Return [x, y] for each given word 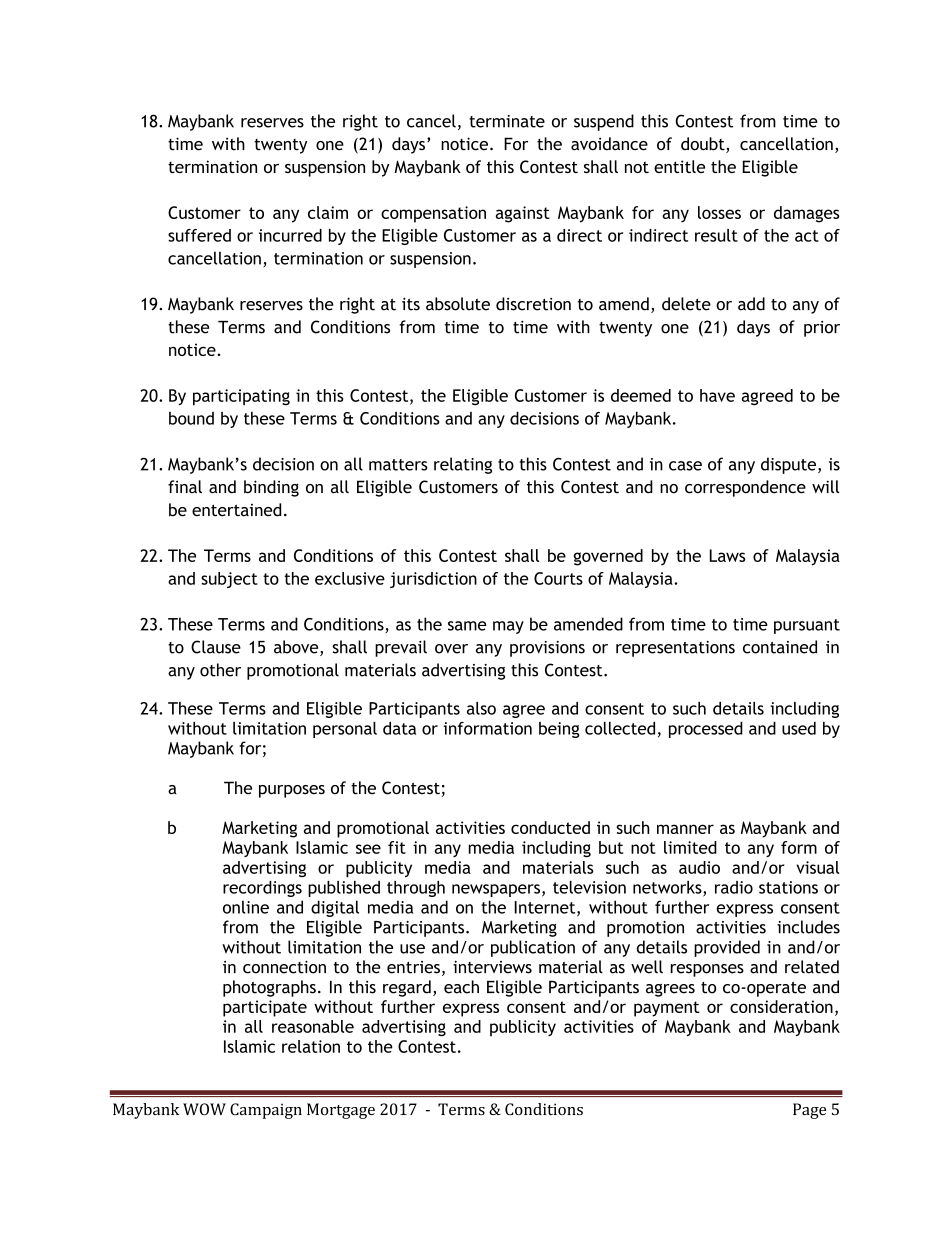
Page [809, 1111]
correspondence [745, 488]
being [559, 730]
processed [706, 730]
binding [271, 488]
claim [328, 212]
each [461, 987]
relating [463, 465]
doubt [704, 145]
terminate [507, 121]
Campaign [266, 1111]
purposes [292, 791]
